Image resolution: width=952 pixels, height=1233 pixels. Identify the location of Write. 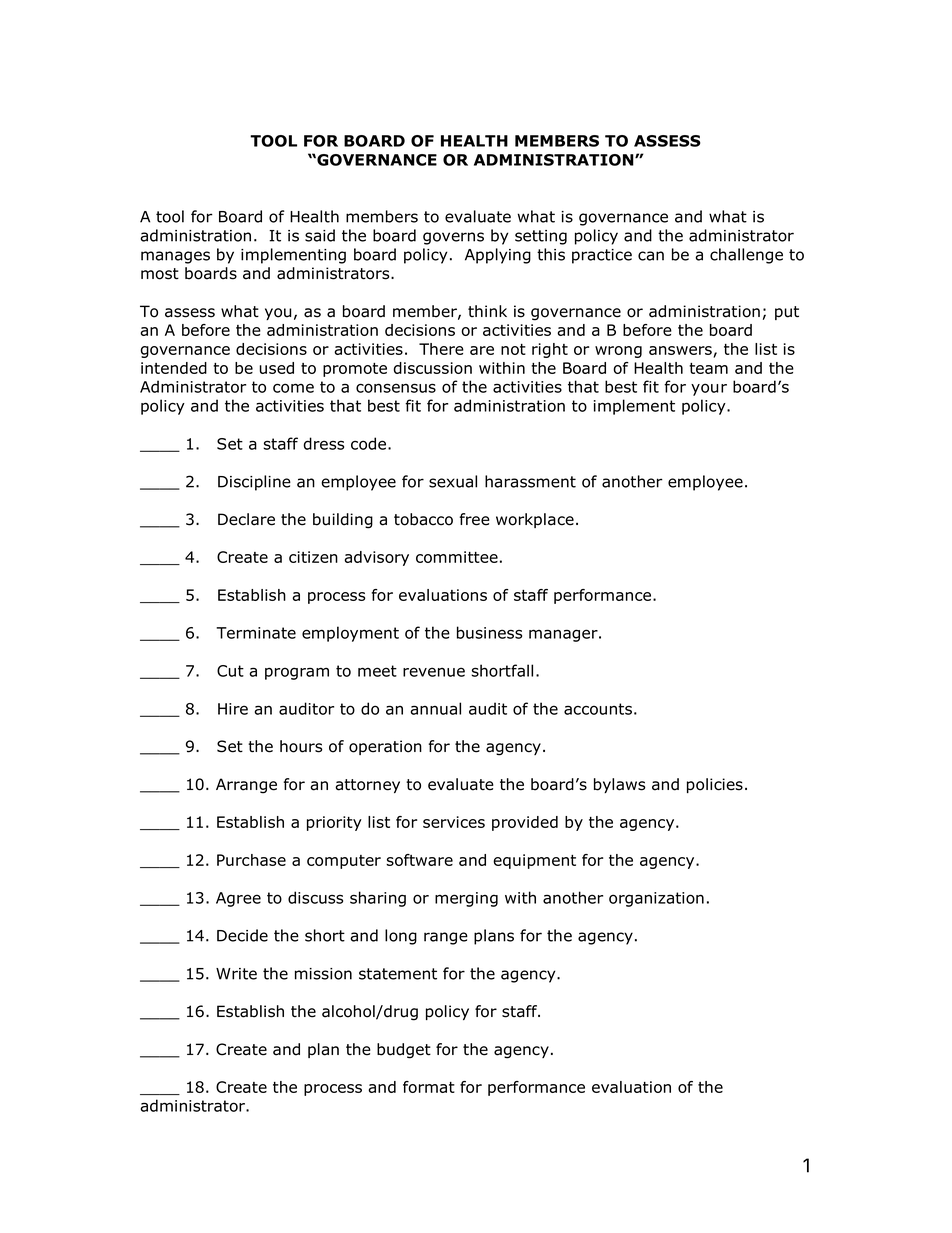
(236, 974).
